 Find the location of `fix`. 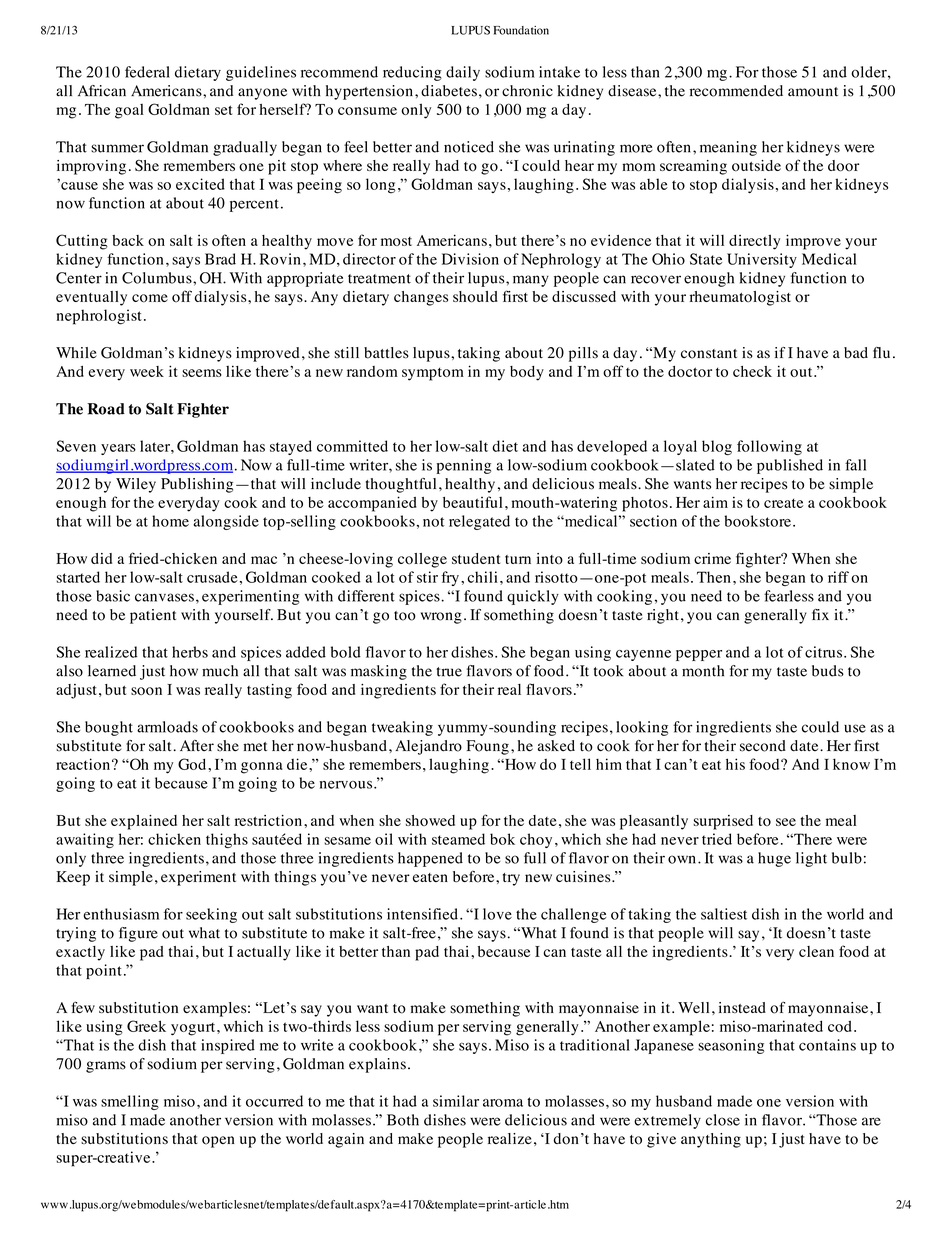

fix is located at coordinates (820, 614).
